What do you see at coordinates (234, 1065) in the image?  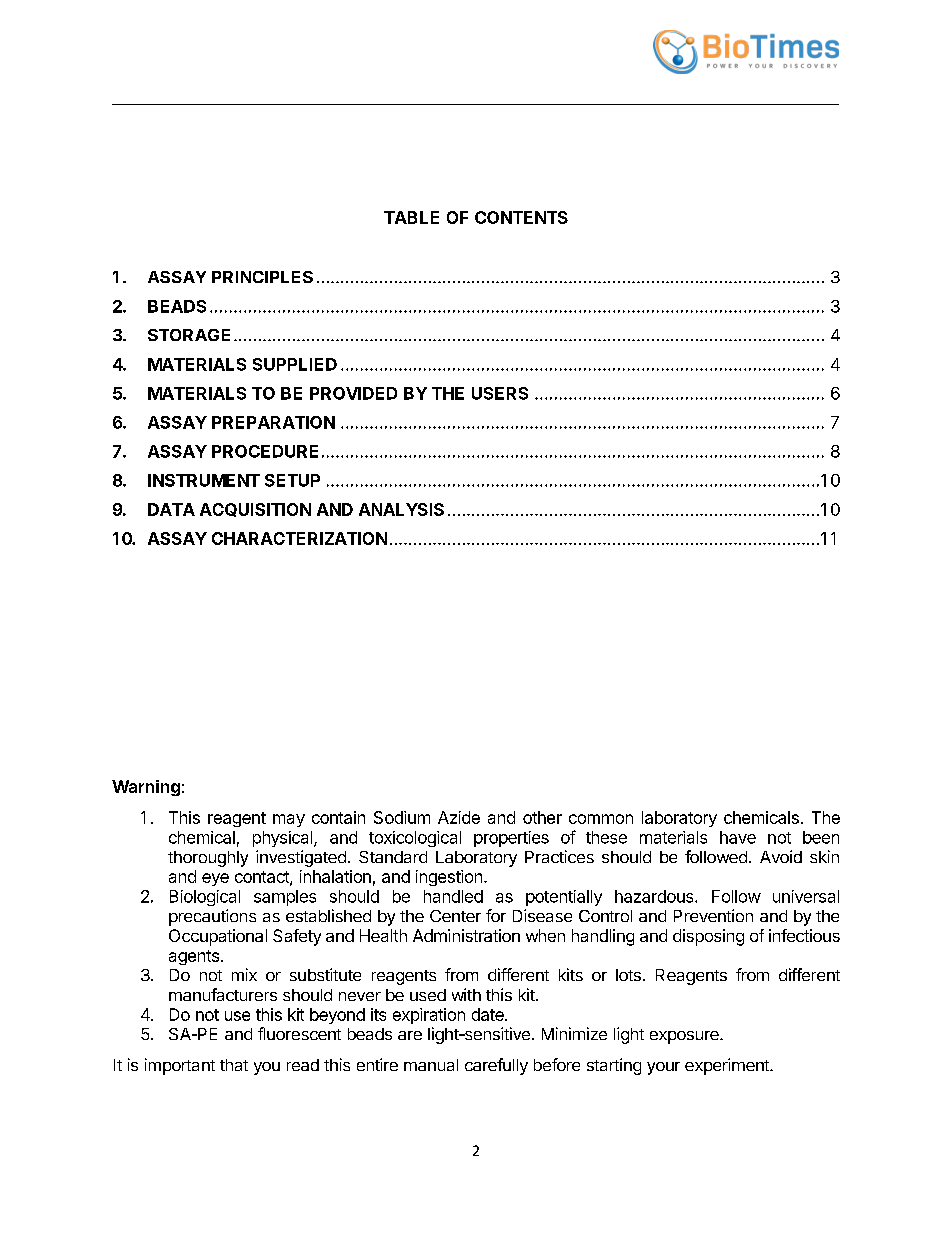 I see `that` at bounding box center [234, 1065].
